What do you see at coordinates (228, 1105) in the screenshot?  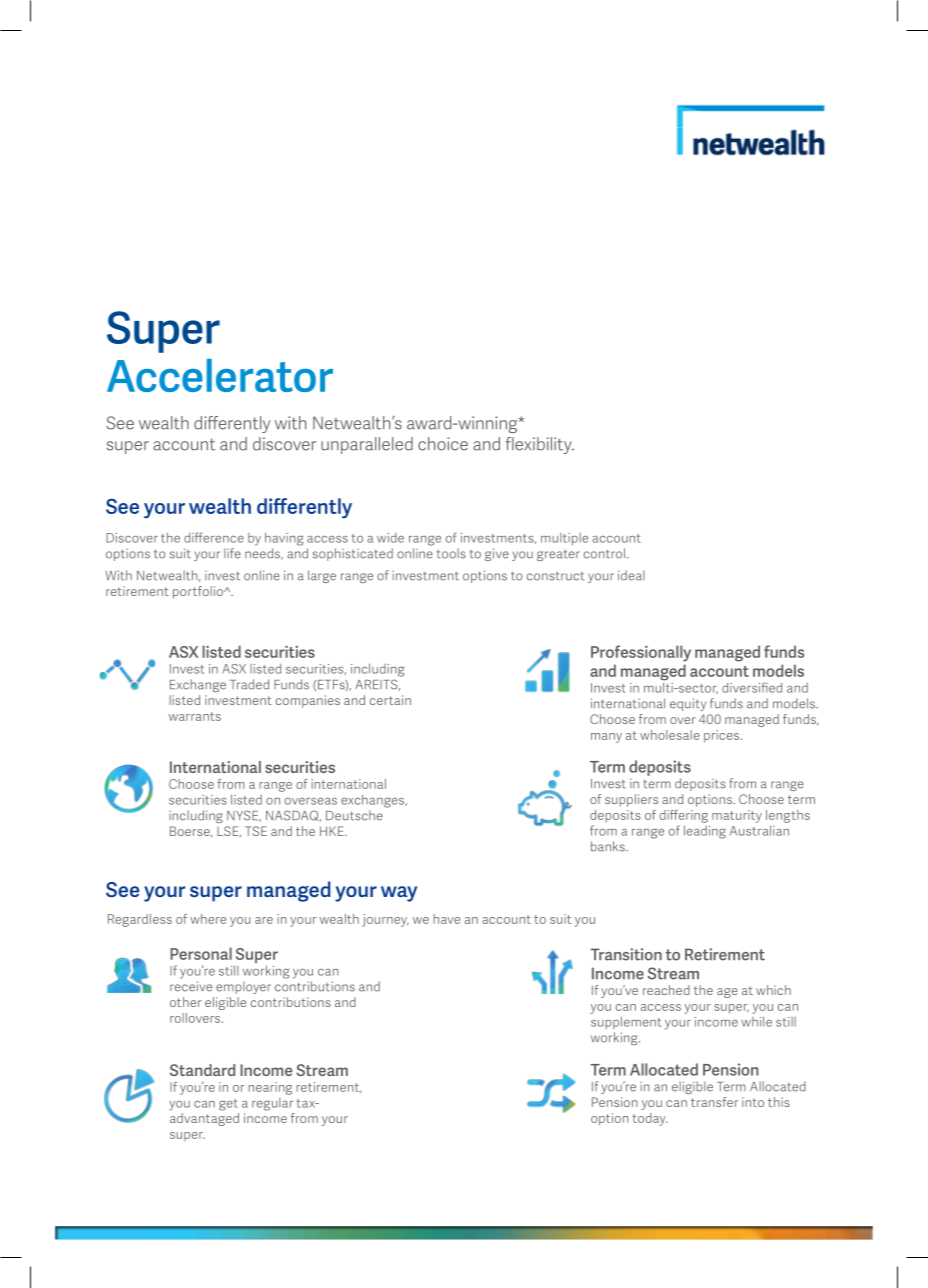 I see `get` at bounding box center [228, 1105].
